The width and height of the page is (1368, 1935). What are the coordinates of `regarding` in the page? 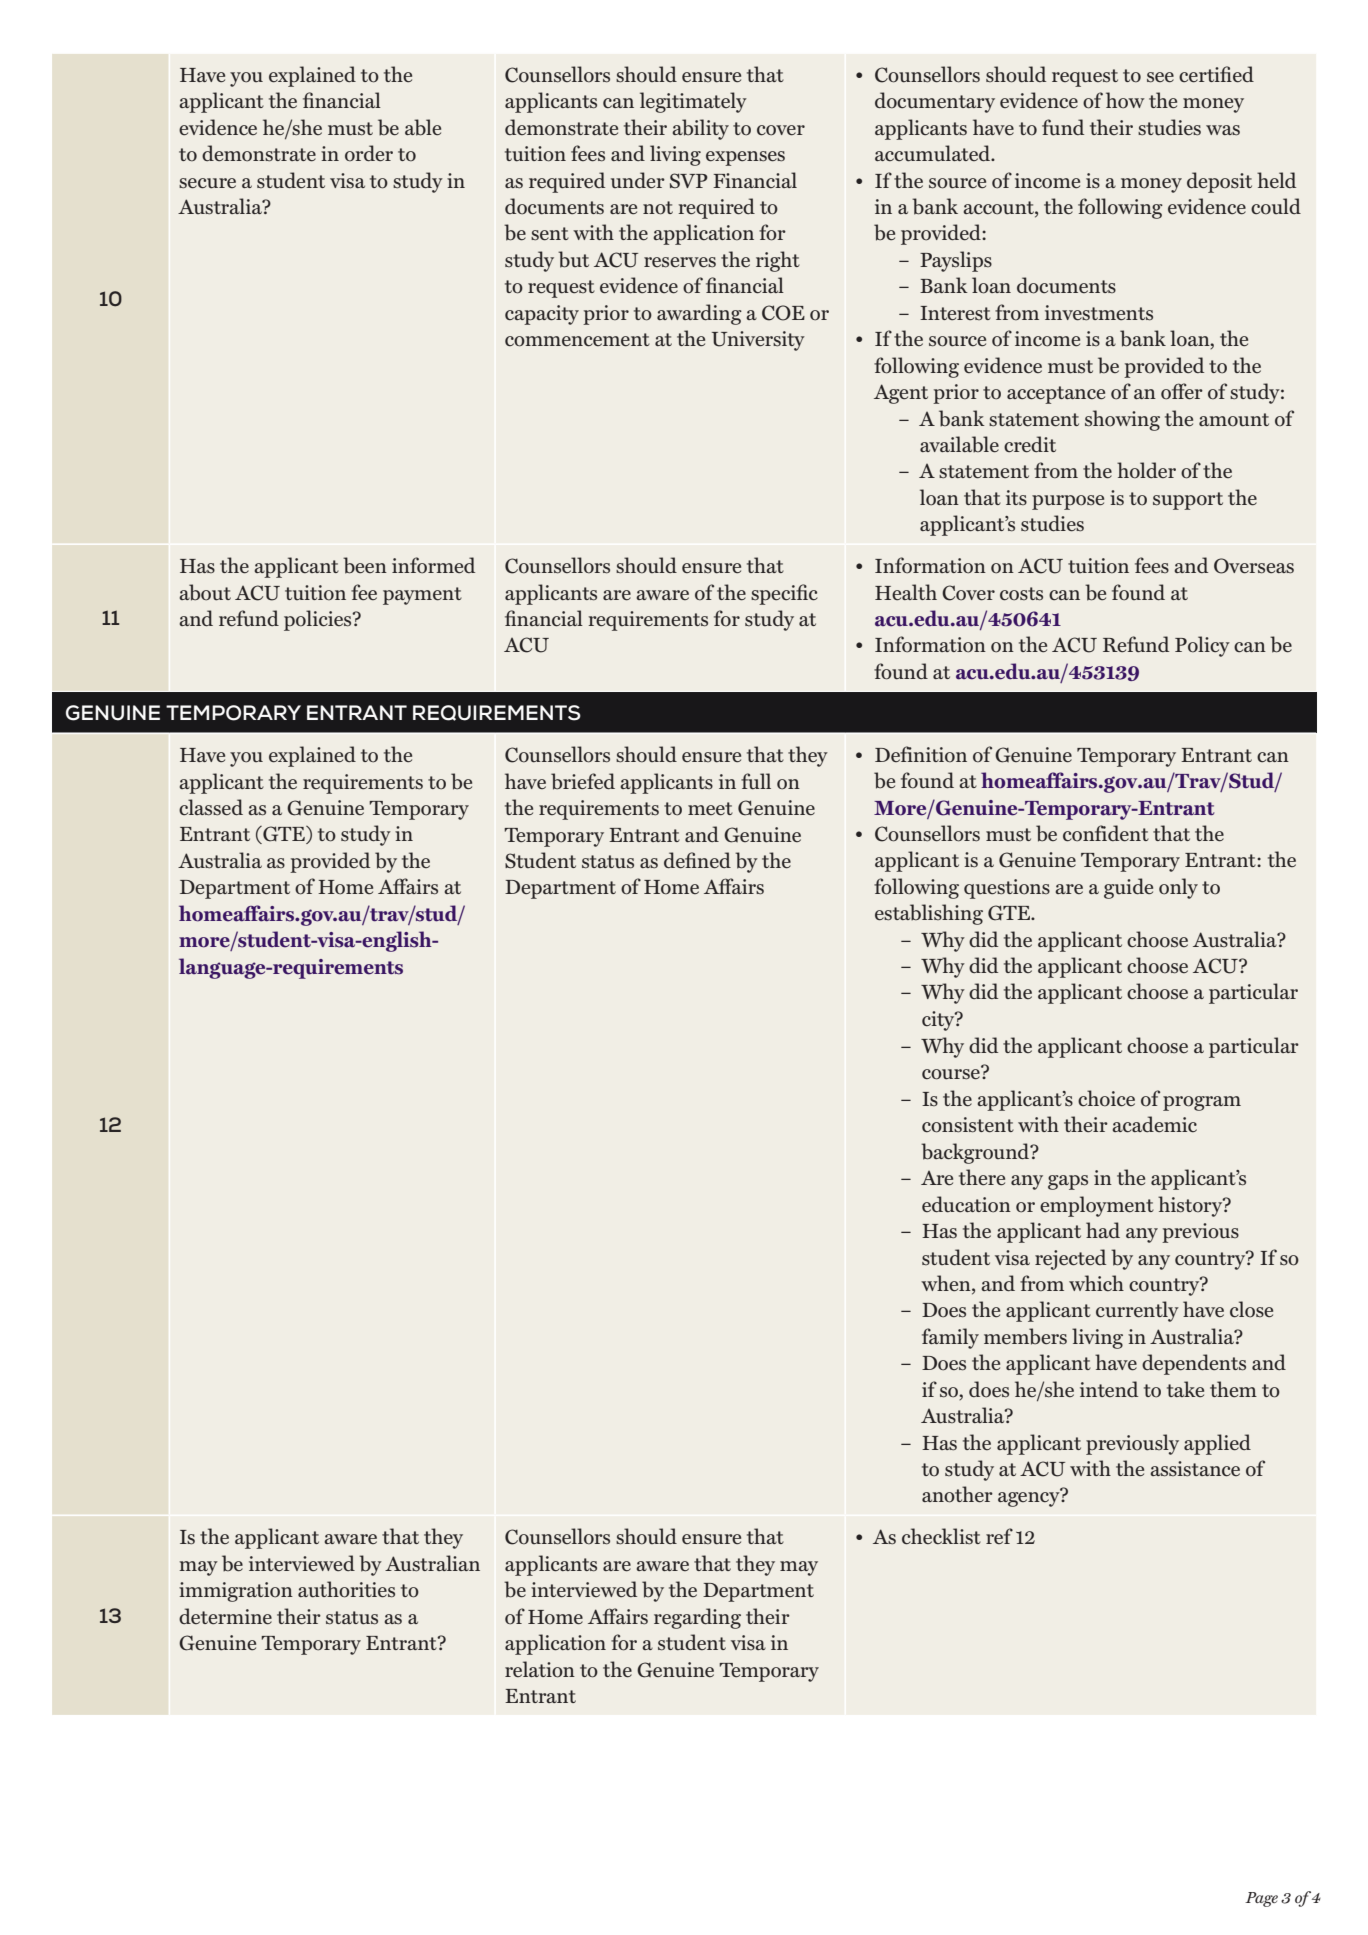 It's located at (697, 1618).
